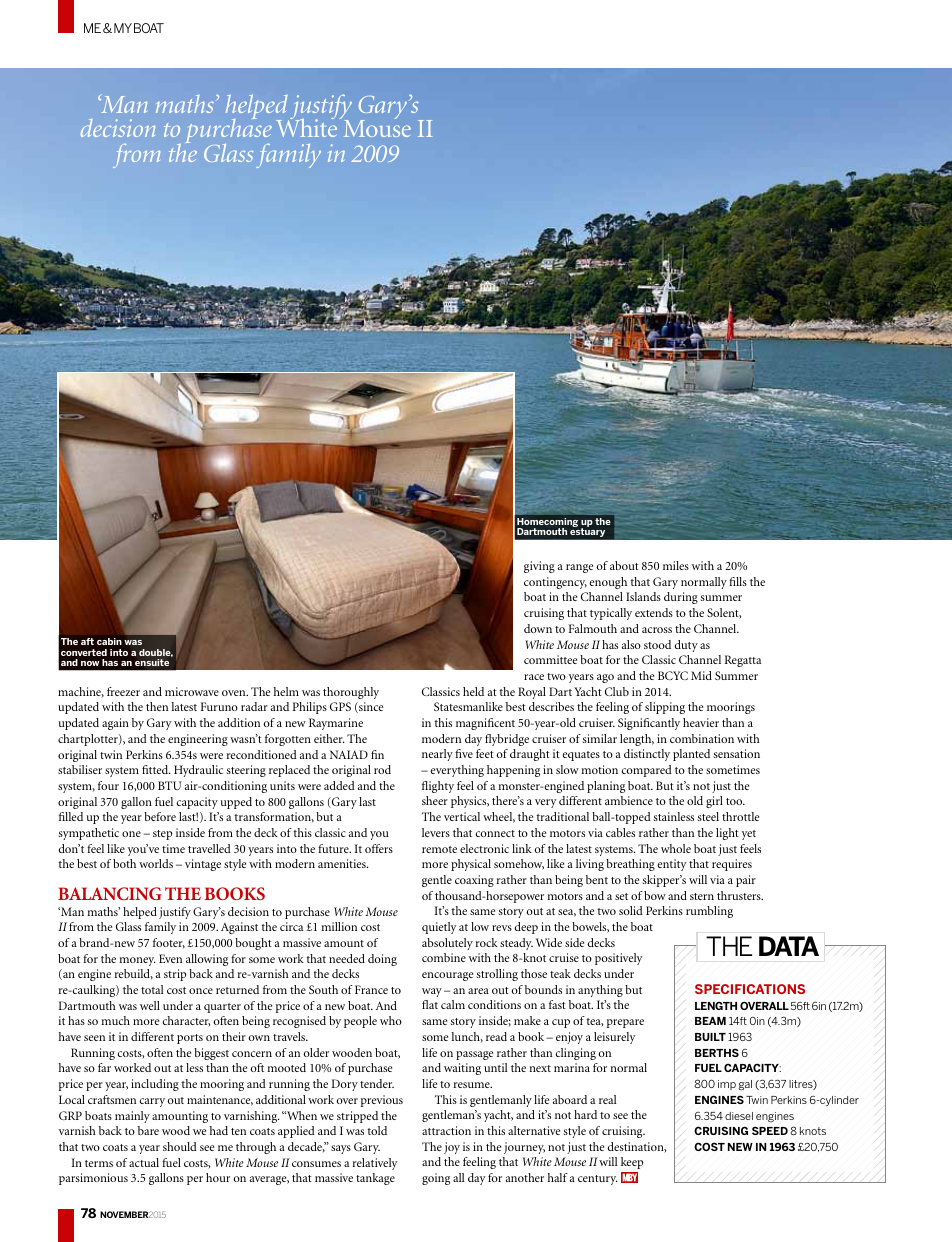  I want to click on rumbling, so click(709, 912).
